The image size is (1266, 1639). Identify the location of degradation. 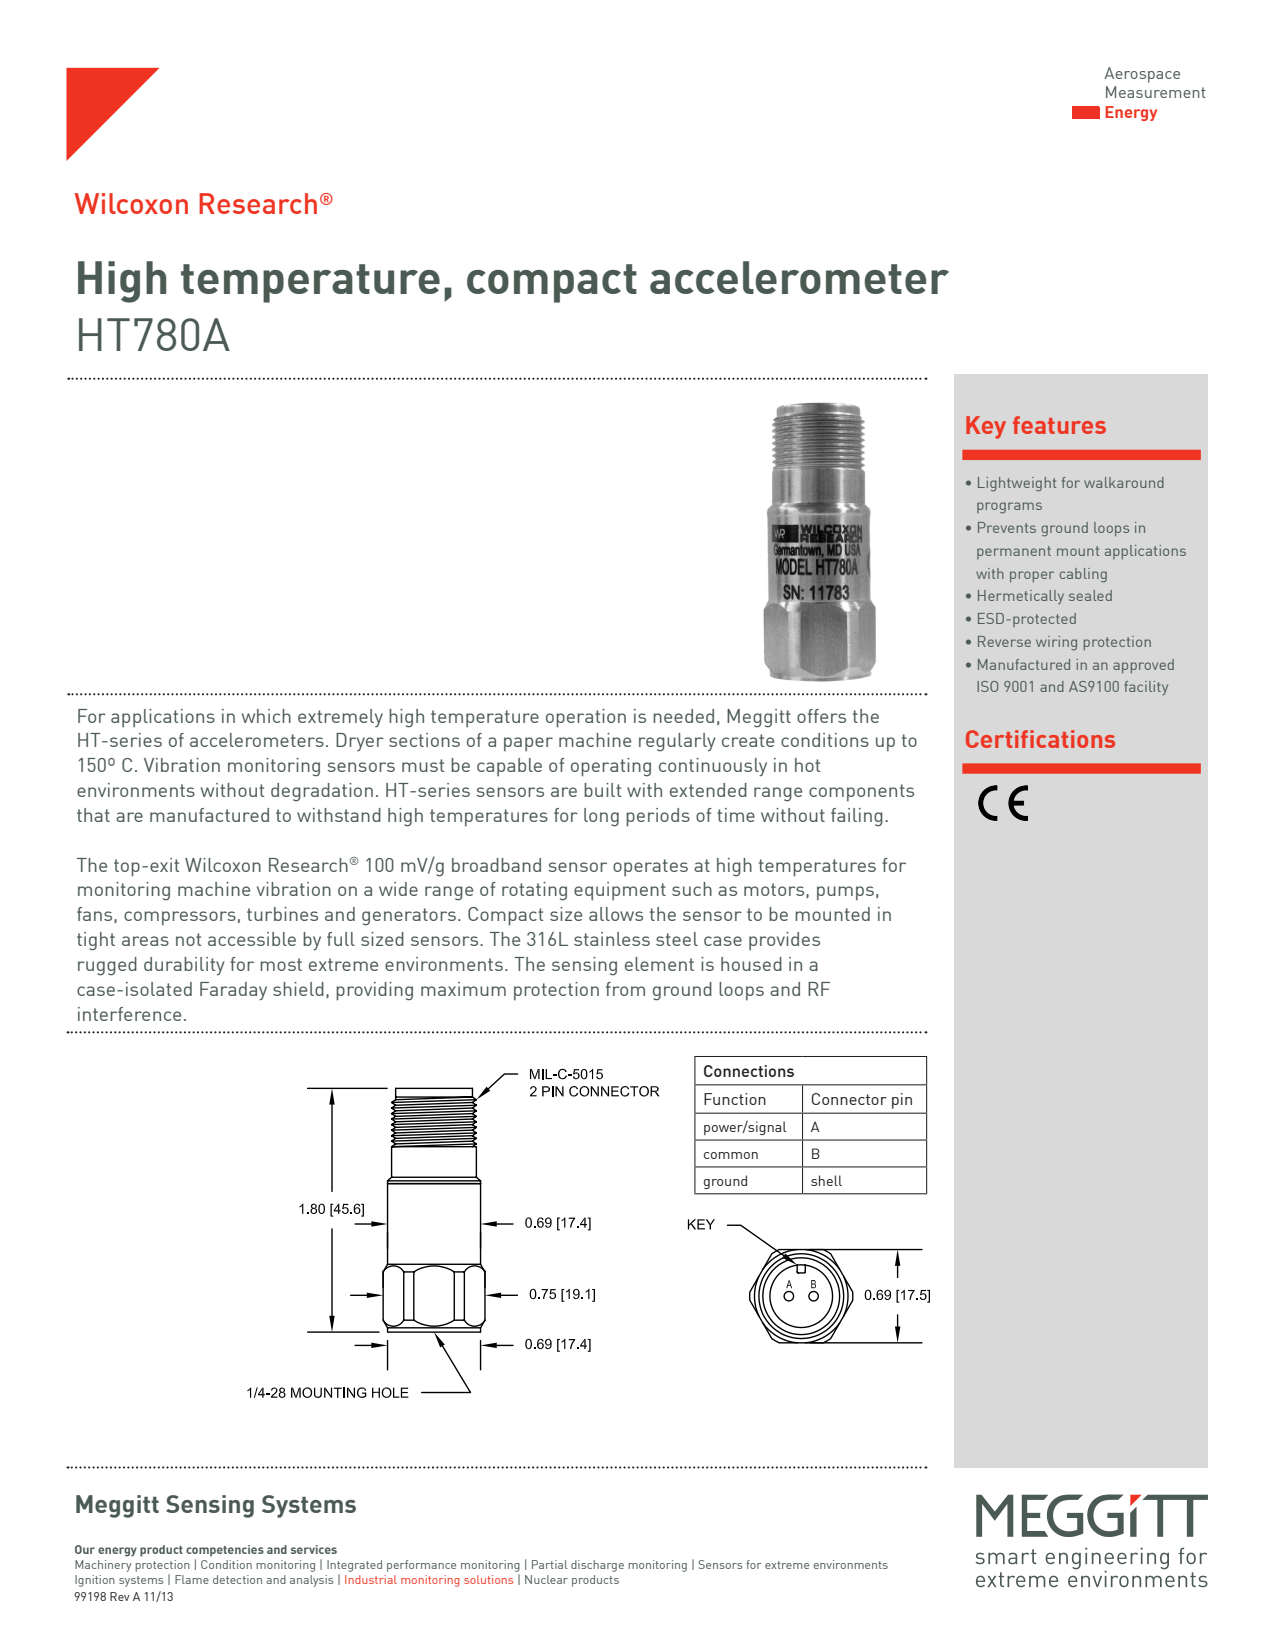
(322, 792).
